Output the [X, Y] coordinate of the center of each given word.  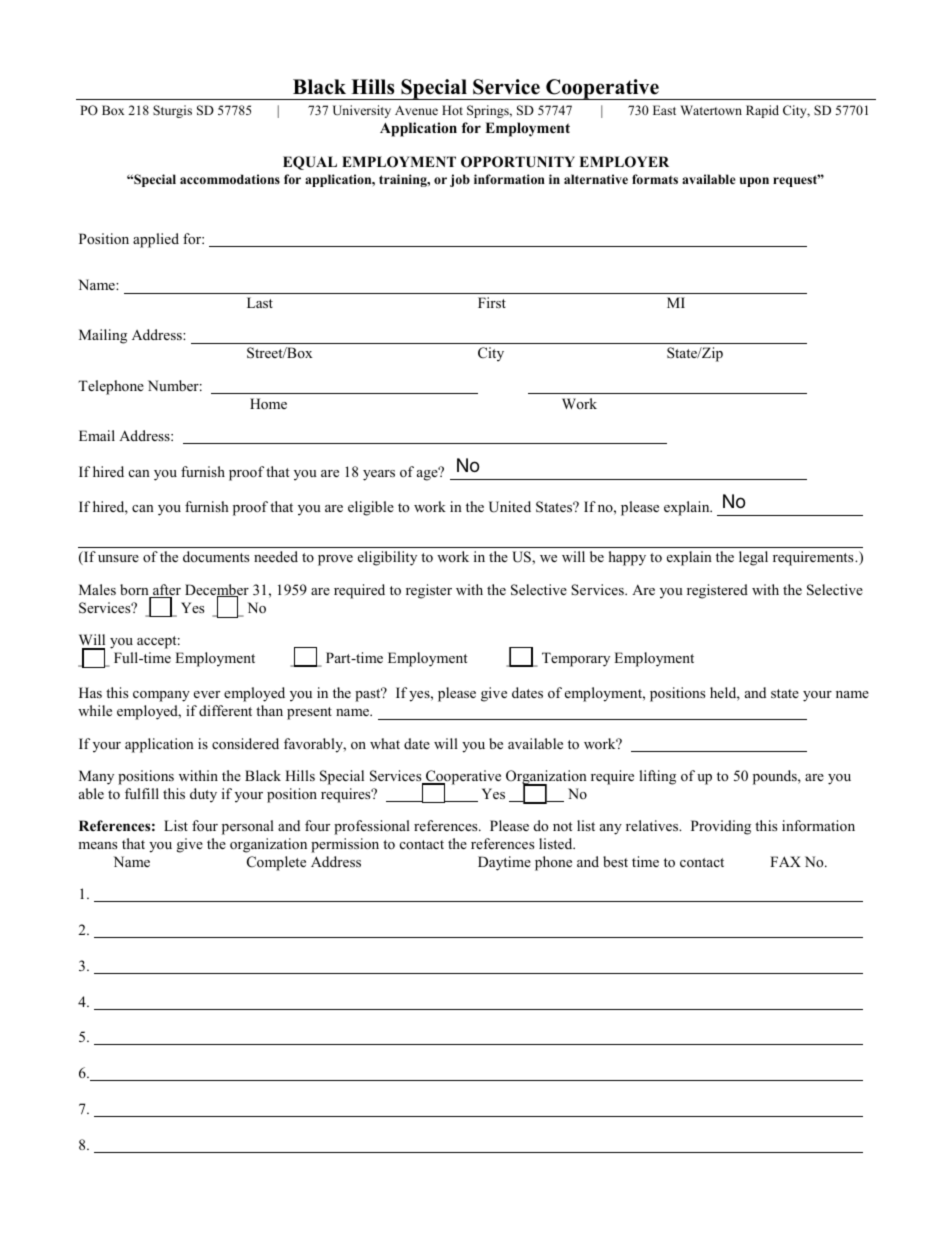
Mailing [103, 336]
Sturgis [172, 111]
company [161, 696]
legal [753, 558]
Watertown [711, 110]
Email [97, 435]
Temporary [576, 659]
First [492, 302]
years [379, 475]
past [369, 694]
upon [754, 182]
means [97, 845]
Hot [452, 110]
